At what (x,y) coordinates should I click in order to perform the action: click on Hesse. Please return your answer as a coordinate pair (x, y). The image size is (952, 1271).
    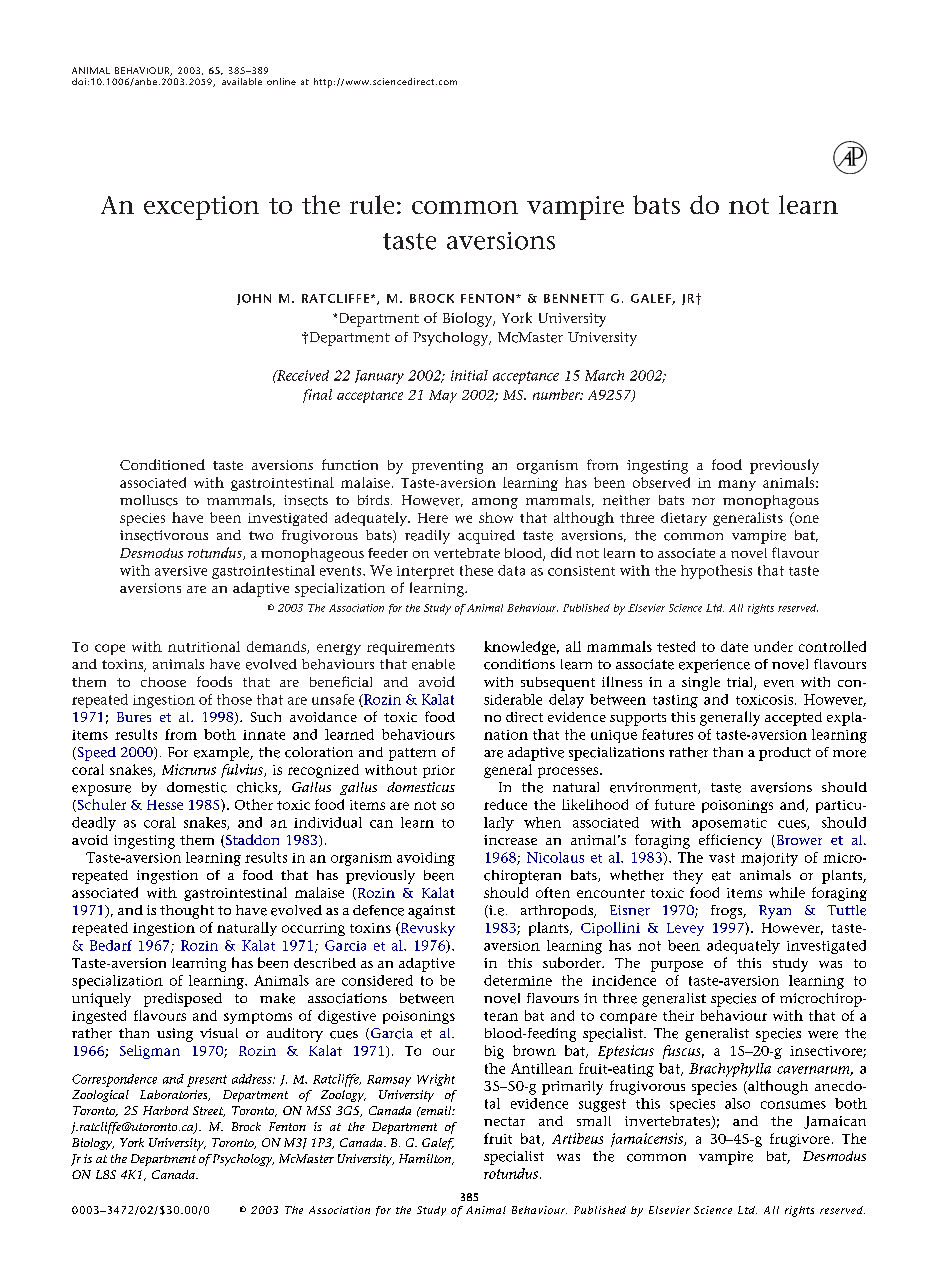
    Looking at the image, I should click on (165, 805).
